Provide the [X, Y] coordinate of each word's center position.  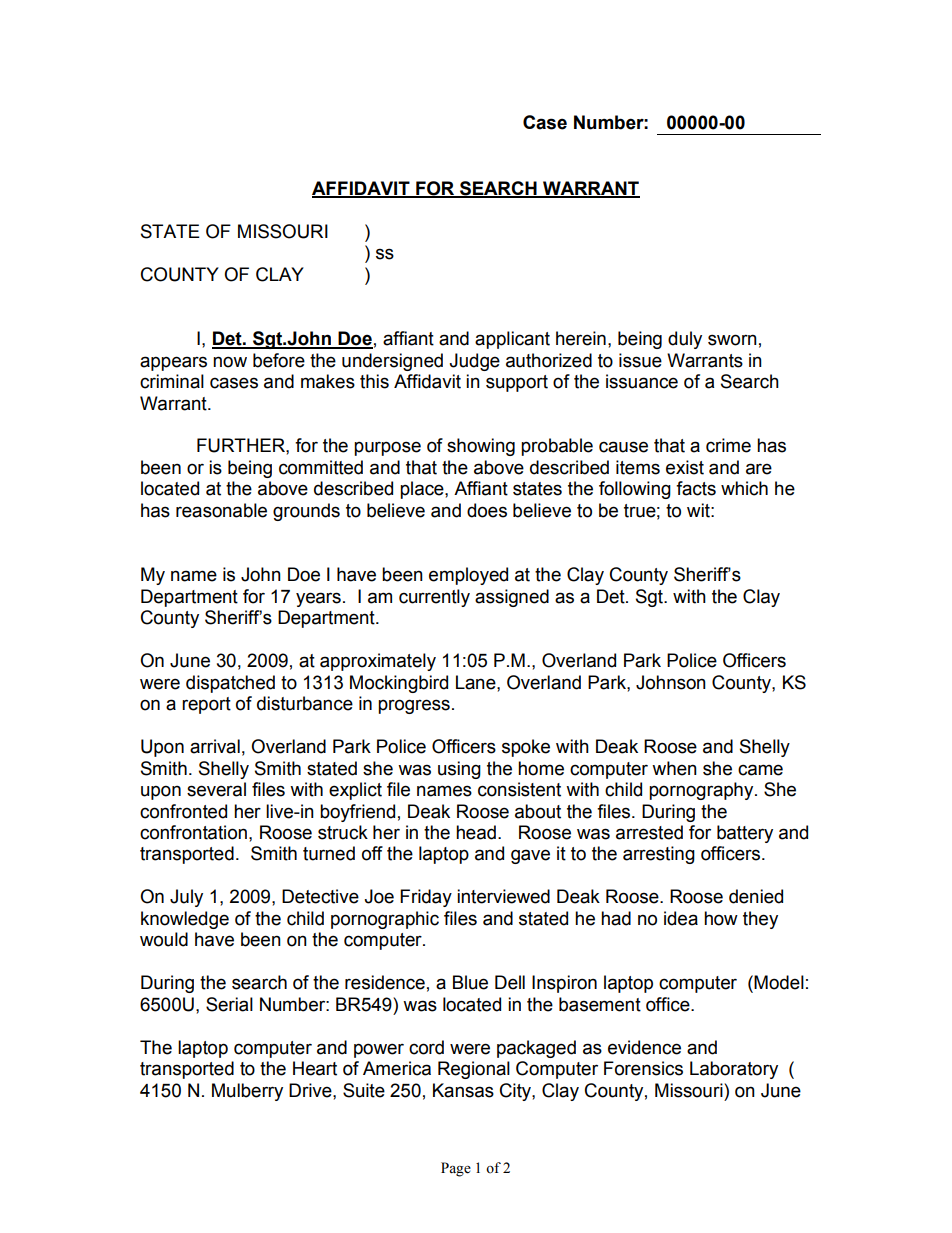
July [186, 898]
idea [681, 918]
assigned [512, 598]
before [279, 360]
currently [434, 598]
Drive [311, 1090]
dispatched [230, 684]
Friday [426, 898]
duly [685, 340]
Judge [474, 362]
